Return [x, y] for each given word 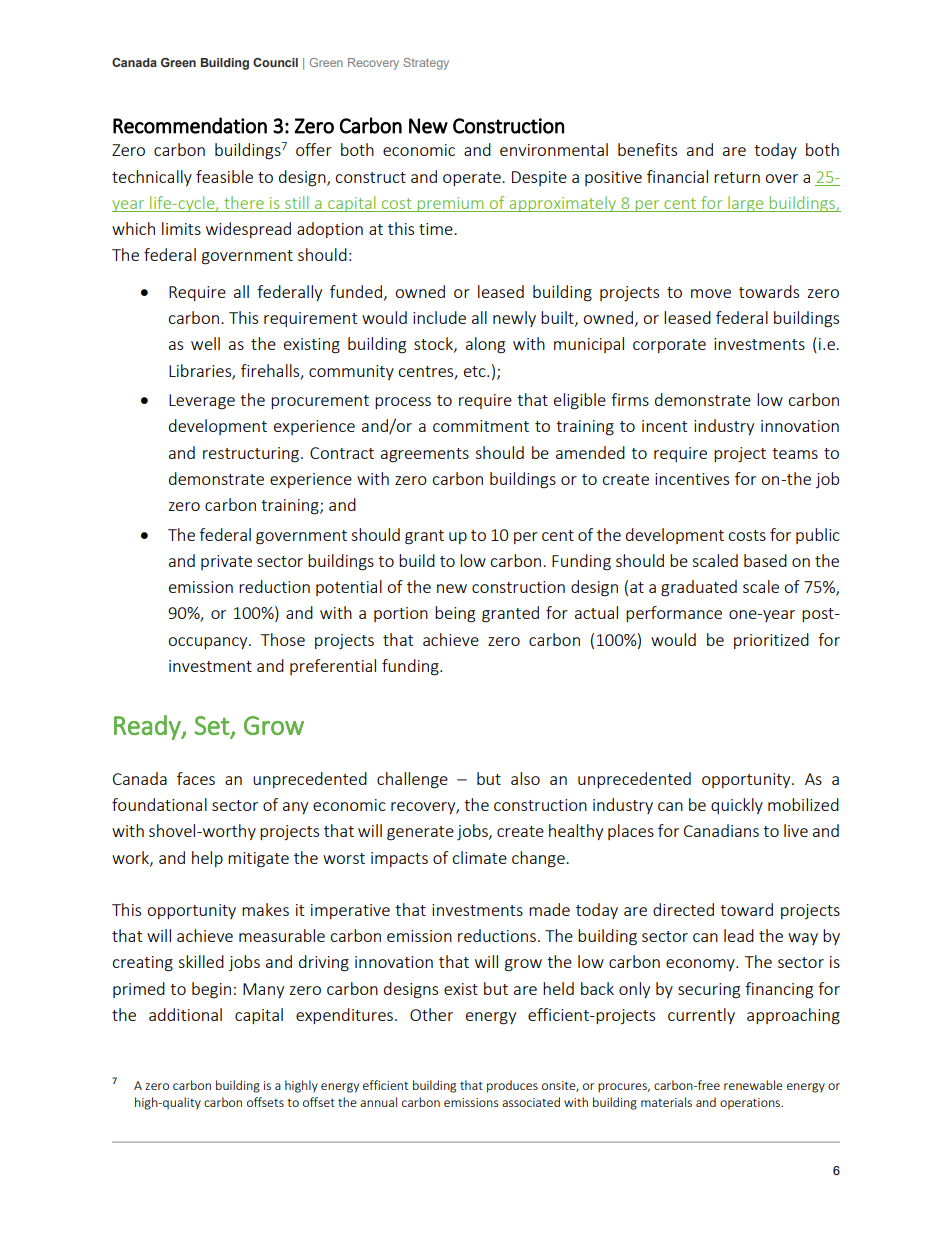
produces [512, 1086]
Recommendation [190, 125]
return [737, 177]
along [485, 345]
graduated [699, 588]
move [711, 293]
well [205, 343]
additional [185, 1014]
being [455, 614]
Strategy [426, 64]
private [226, 562]
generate [420, 833]
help [207, 859]
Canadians [721, 830]
